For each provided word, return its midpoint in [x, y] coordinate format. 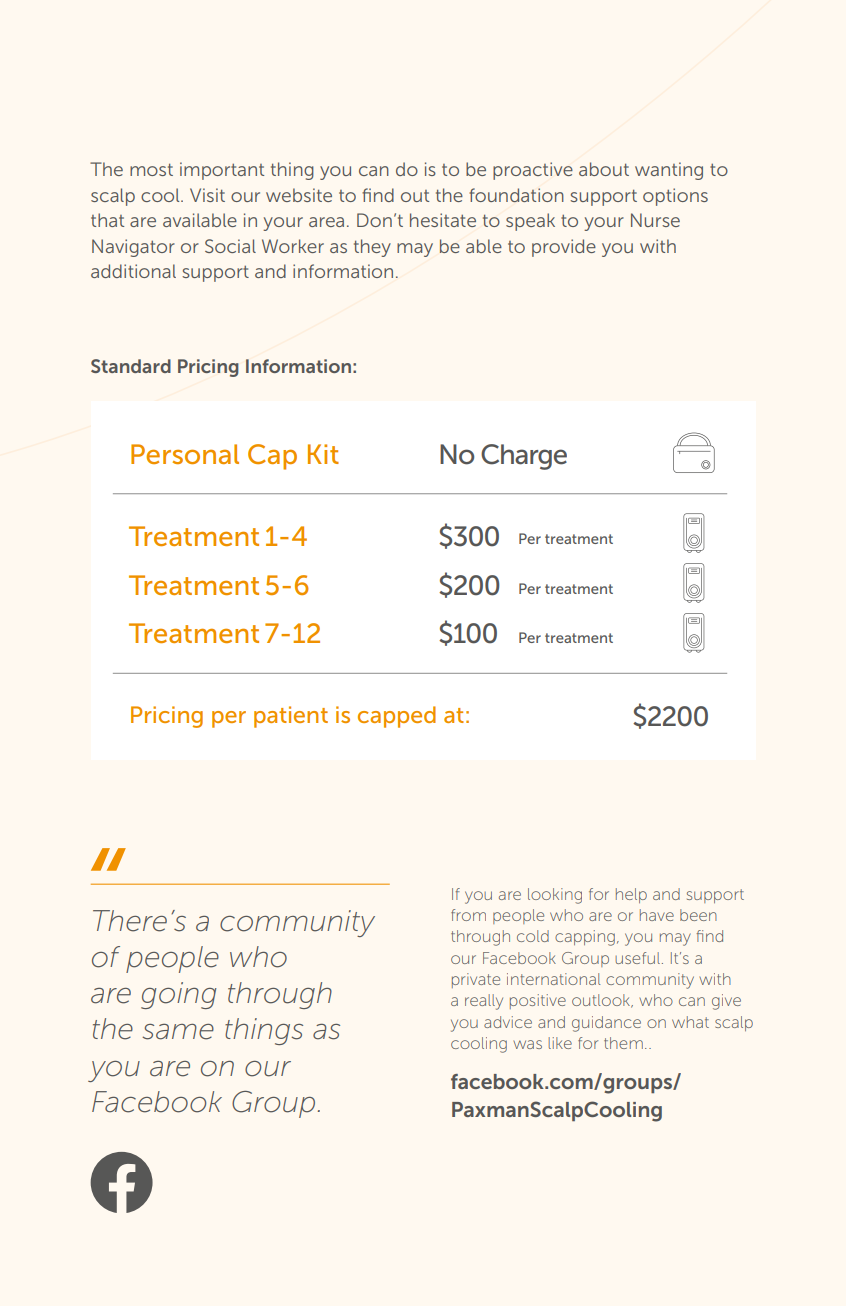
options [675, 197]
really [484, 1002]
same [178, 1032]
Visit [207, 195]
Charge [524, 457]
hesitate [443, 220]
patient [291, 717]
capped [397, 717]
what [690, 1022]
